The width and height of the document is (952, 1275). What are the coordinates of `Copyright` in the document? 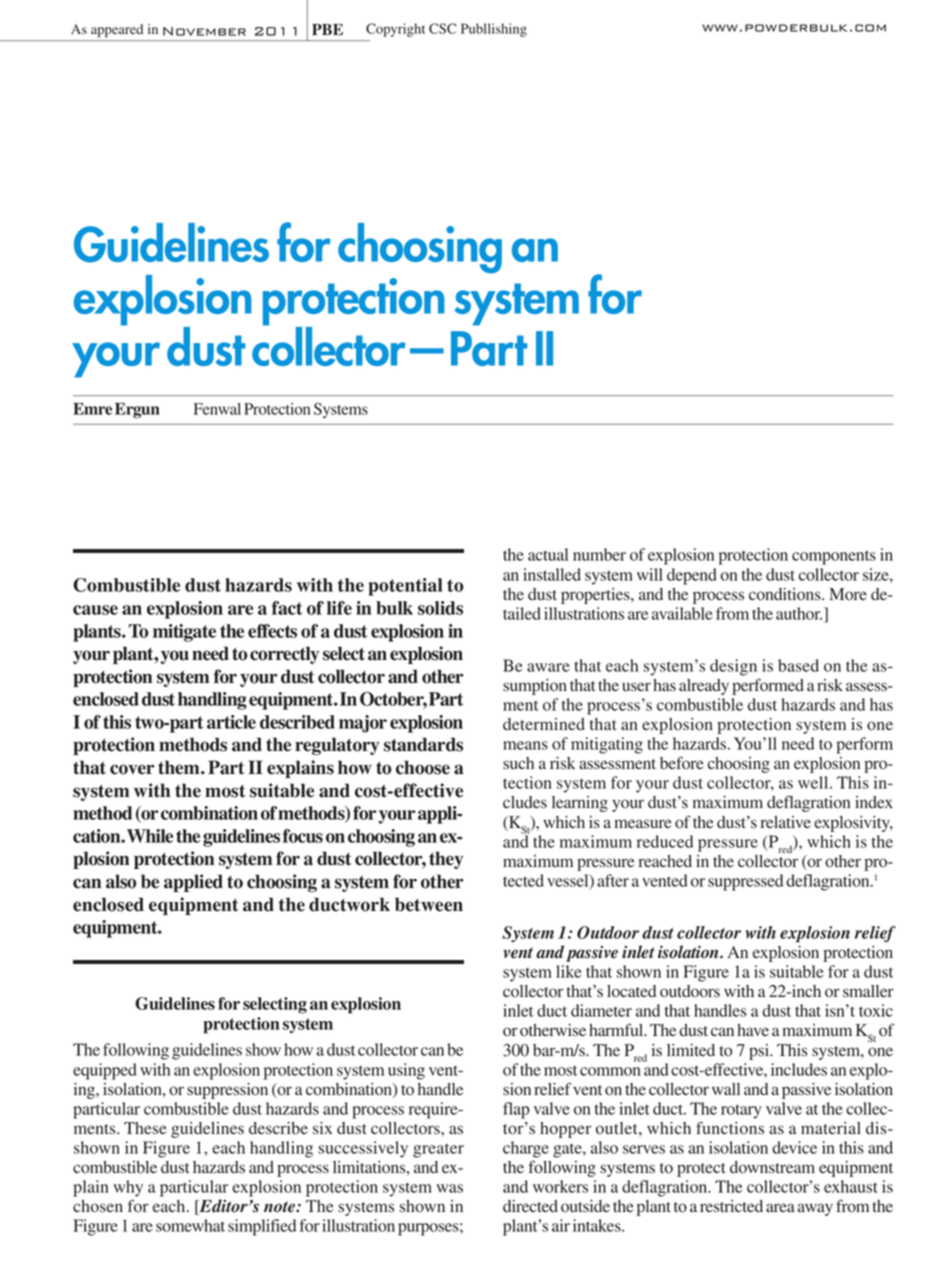 It's located at (395, 30).
